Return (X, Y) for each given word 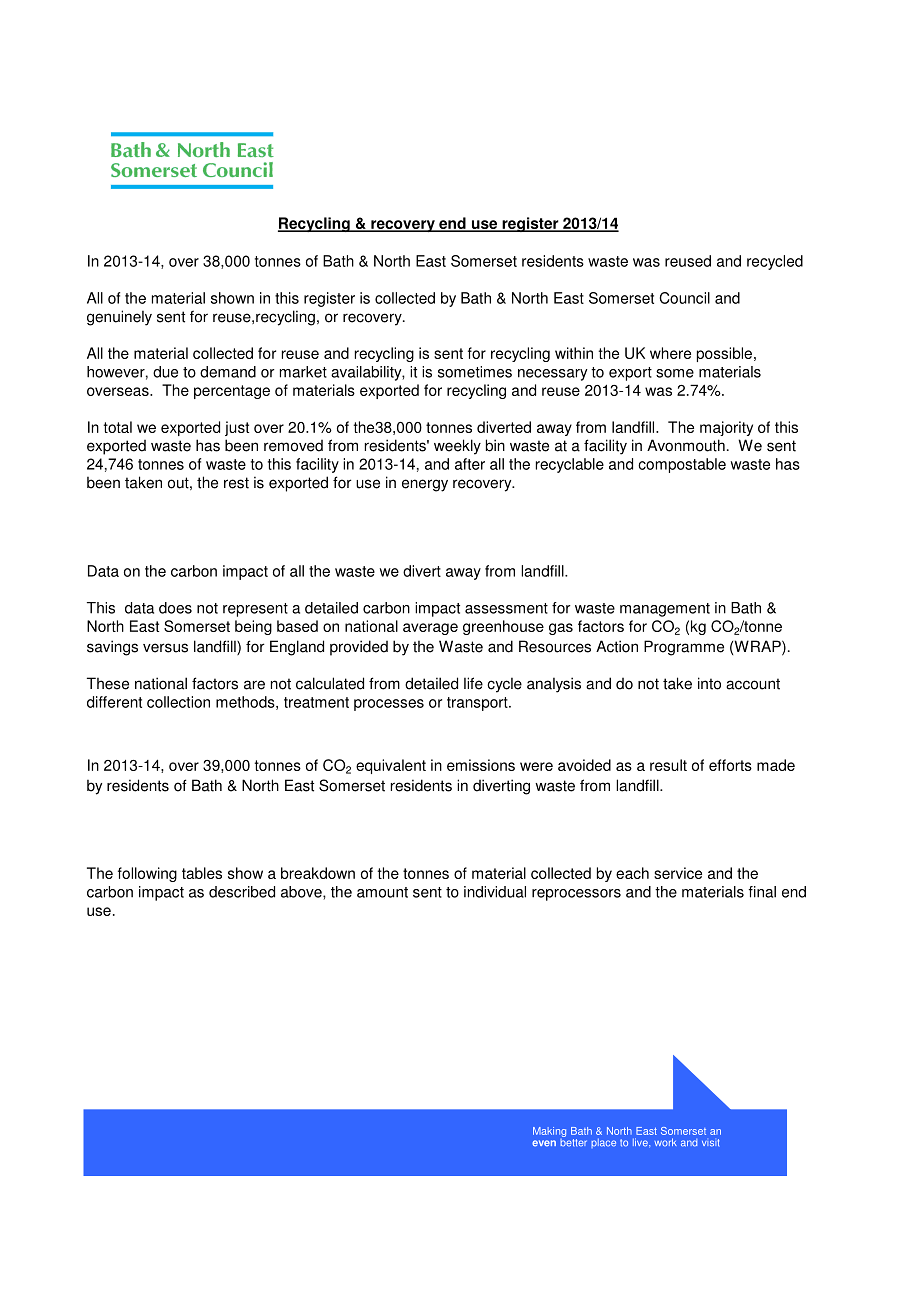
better (573, 1141)
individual (495, 892)
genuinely (119, 318)
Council (685, 298)
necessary (553, 375)
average (430, 629)
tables (202, 873)
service (678, 873)
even (544, 1143)
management (665, 610)
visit (710, 1143)
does (175, 608)
